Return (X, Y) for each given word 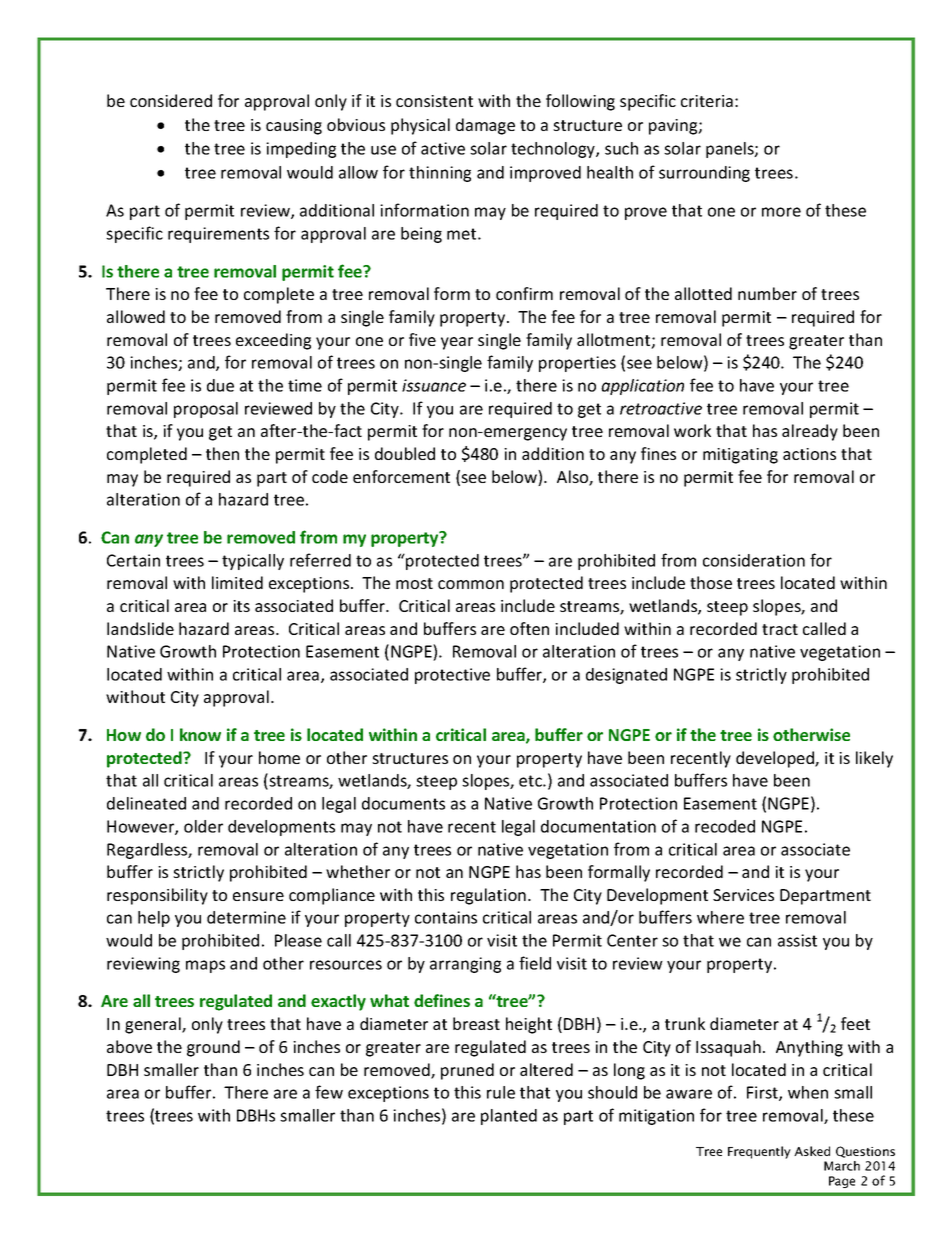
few (329, 1092)
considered (171, 100)
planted (509, 1117)
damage (485, 126)
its (241, 606)
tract (780, 629)
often (529, 628)
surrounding (704, 174)
